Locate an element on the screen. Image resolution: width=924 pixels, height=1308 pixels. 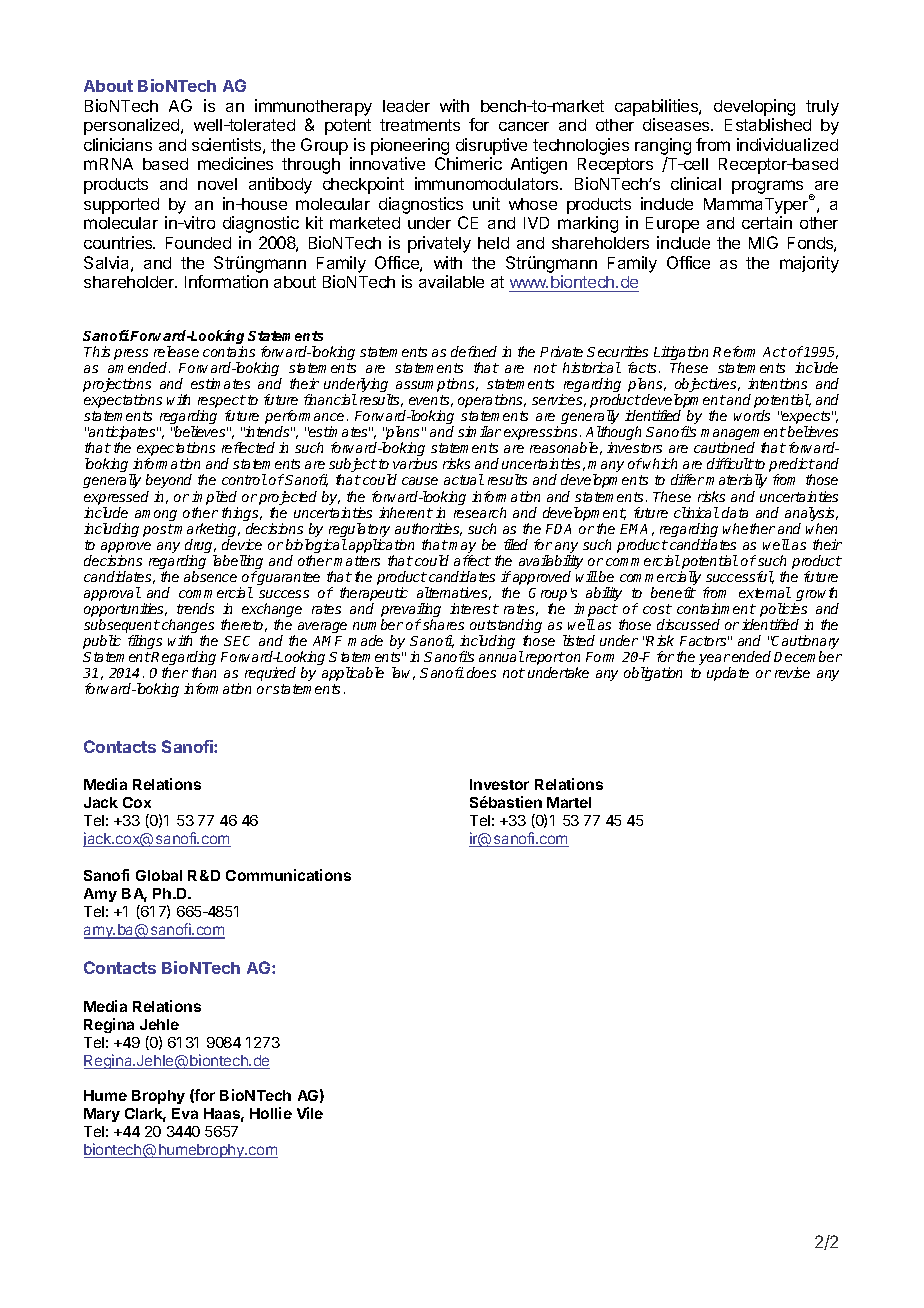
defined is located at coordinates (474, 351).
